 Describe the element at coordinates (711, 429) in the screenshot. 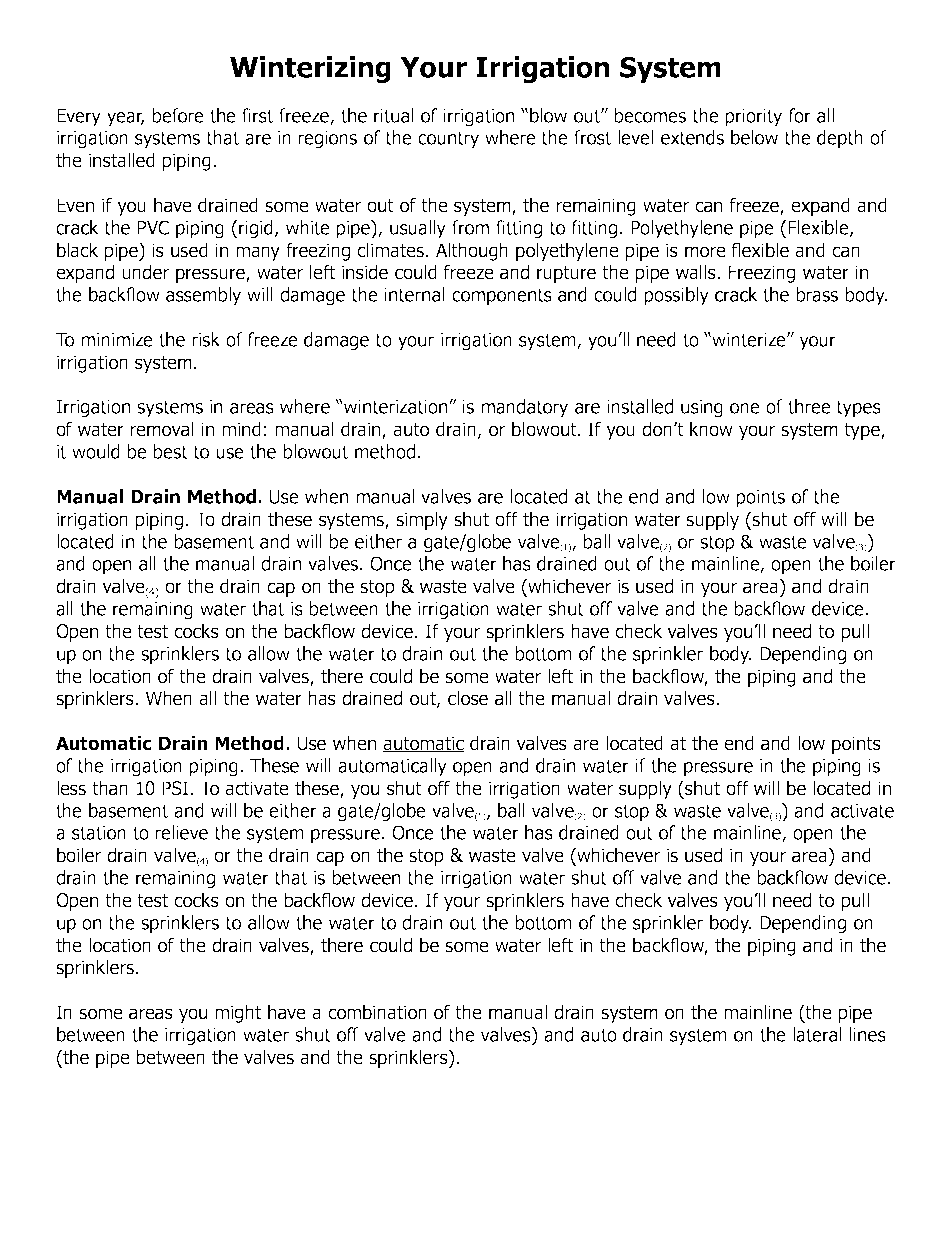

I see `know` at that location.
